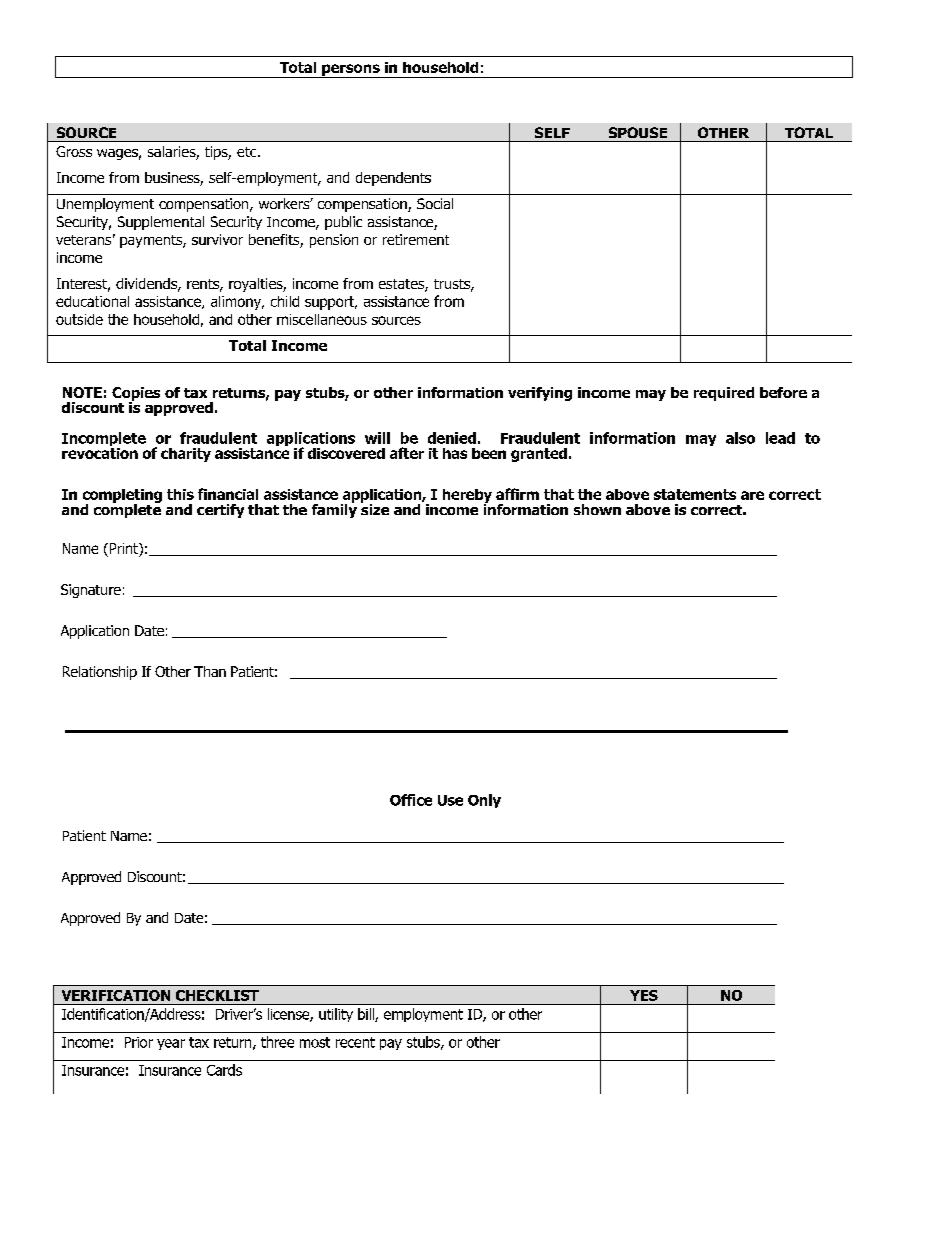 The width and height of the image is (952, 1233). What do you see at coordinates (452, 438) in the image?
I see `denied` at bounding box center [452, 438].
